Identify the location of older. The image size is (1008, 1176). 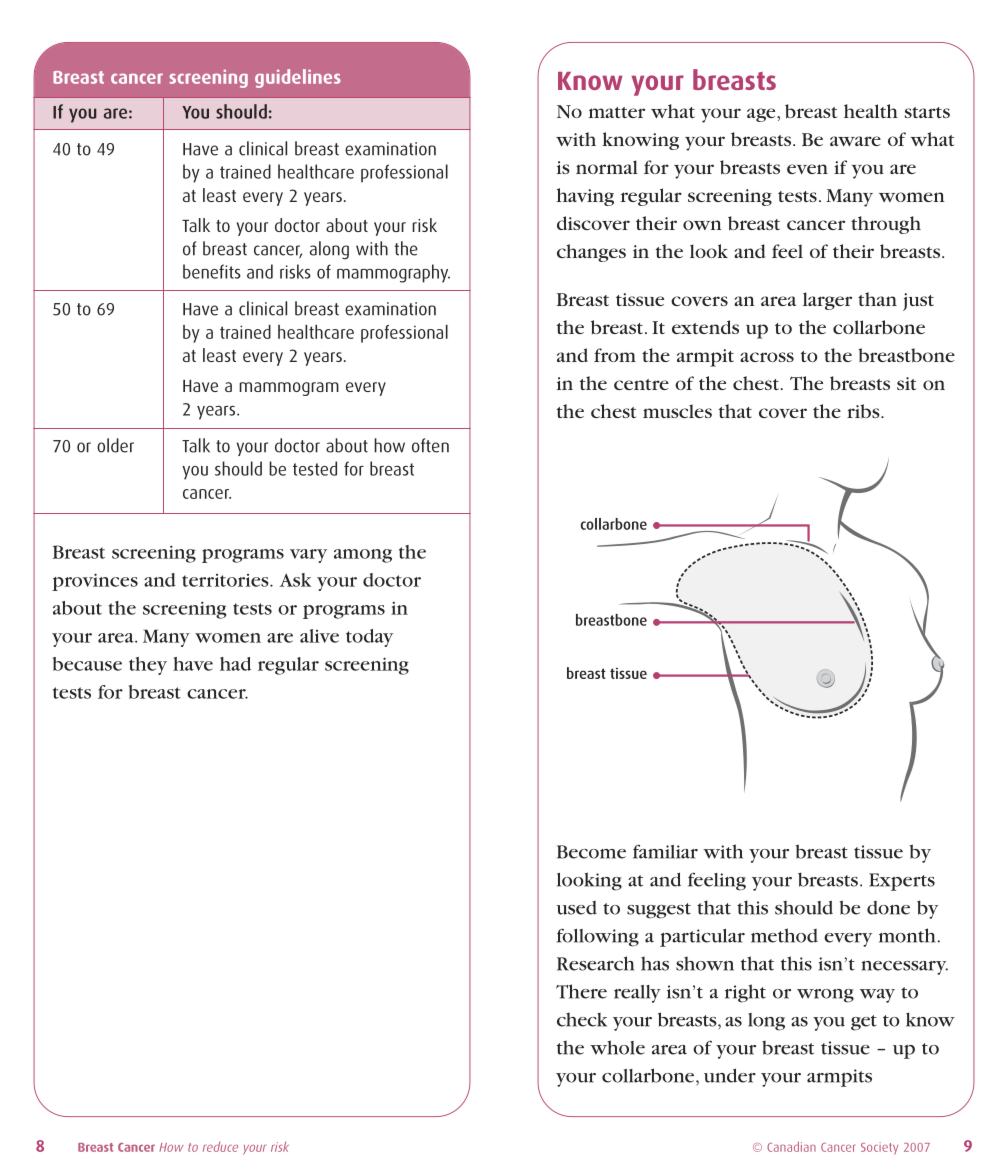
(115, 445).
